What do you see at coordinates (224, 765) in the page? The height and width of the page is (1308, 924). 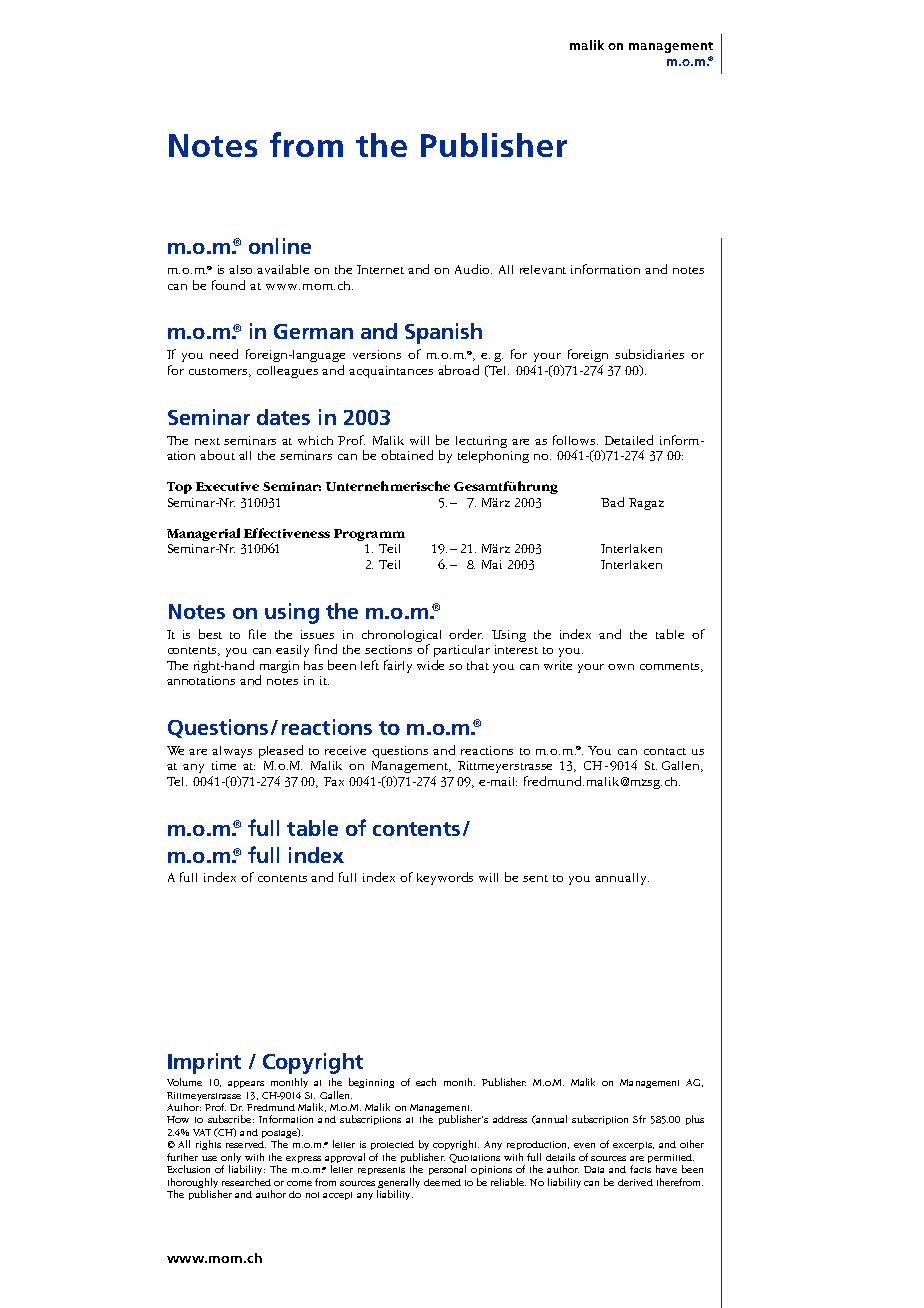 I see `time` at bounding box center [224, 765].
